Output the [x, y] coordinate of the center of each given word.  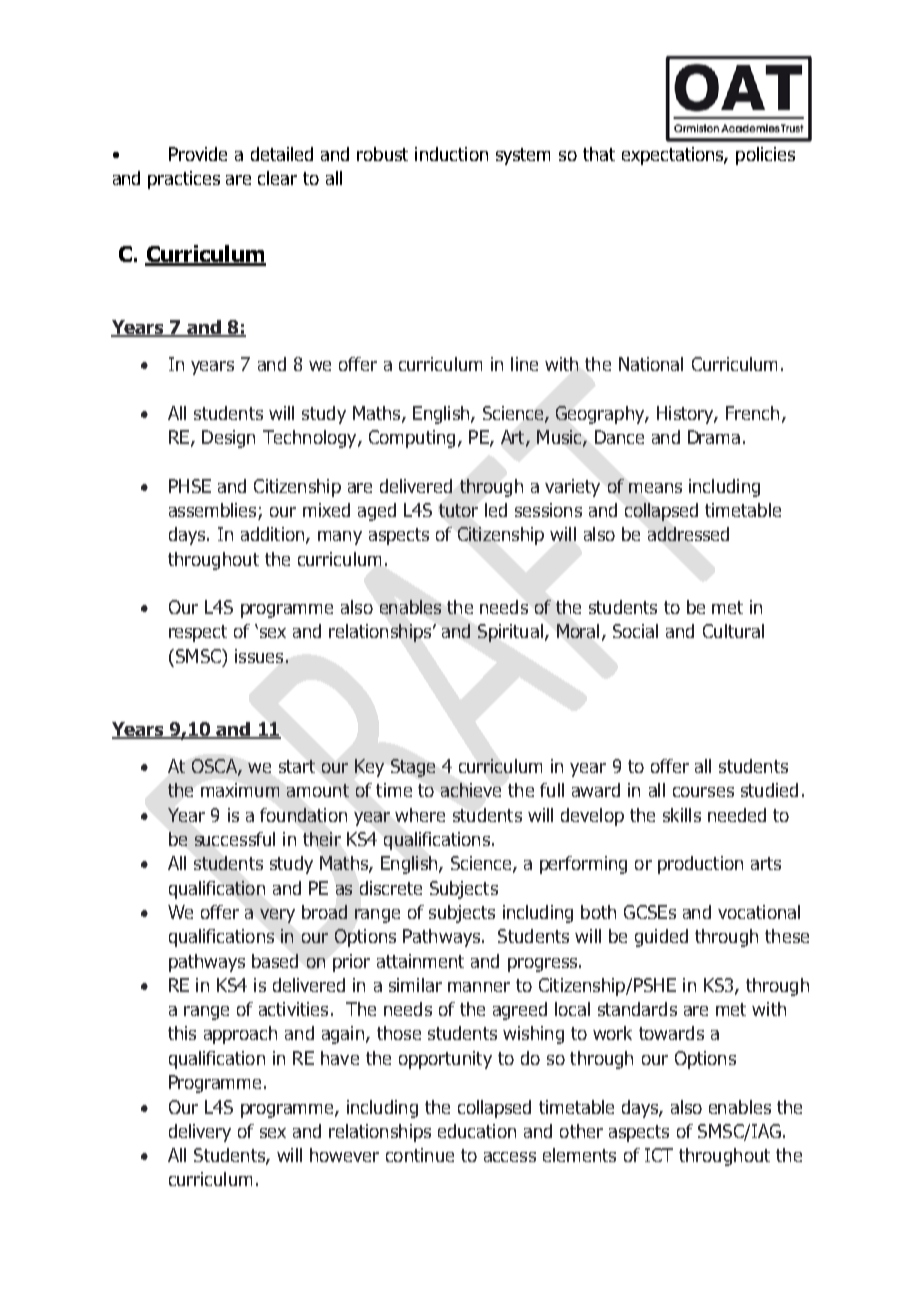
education [477, 1131]
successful [235, 839]
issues [259, 656]
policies [765, 156]
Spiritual [510, 633]
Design [228, 439]
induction [451, 154]
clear [277, 178]
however [344, 1155]
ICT [659, 1155]
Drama [714, 437]
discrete [391, 888]
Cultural [733, 631]
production [700, 865]
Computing [412, 439]
